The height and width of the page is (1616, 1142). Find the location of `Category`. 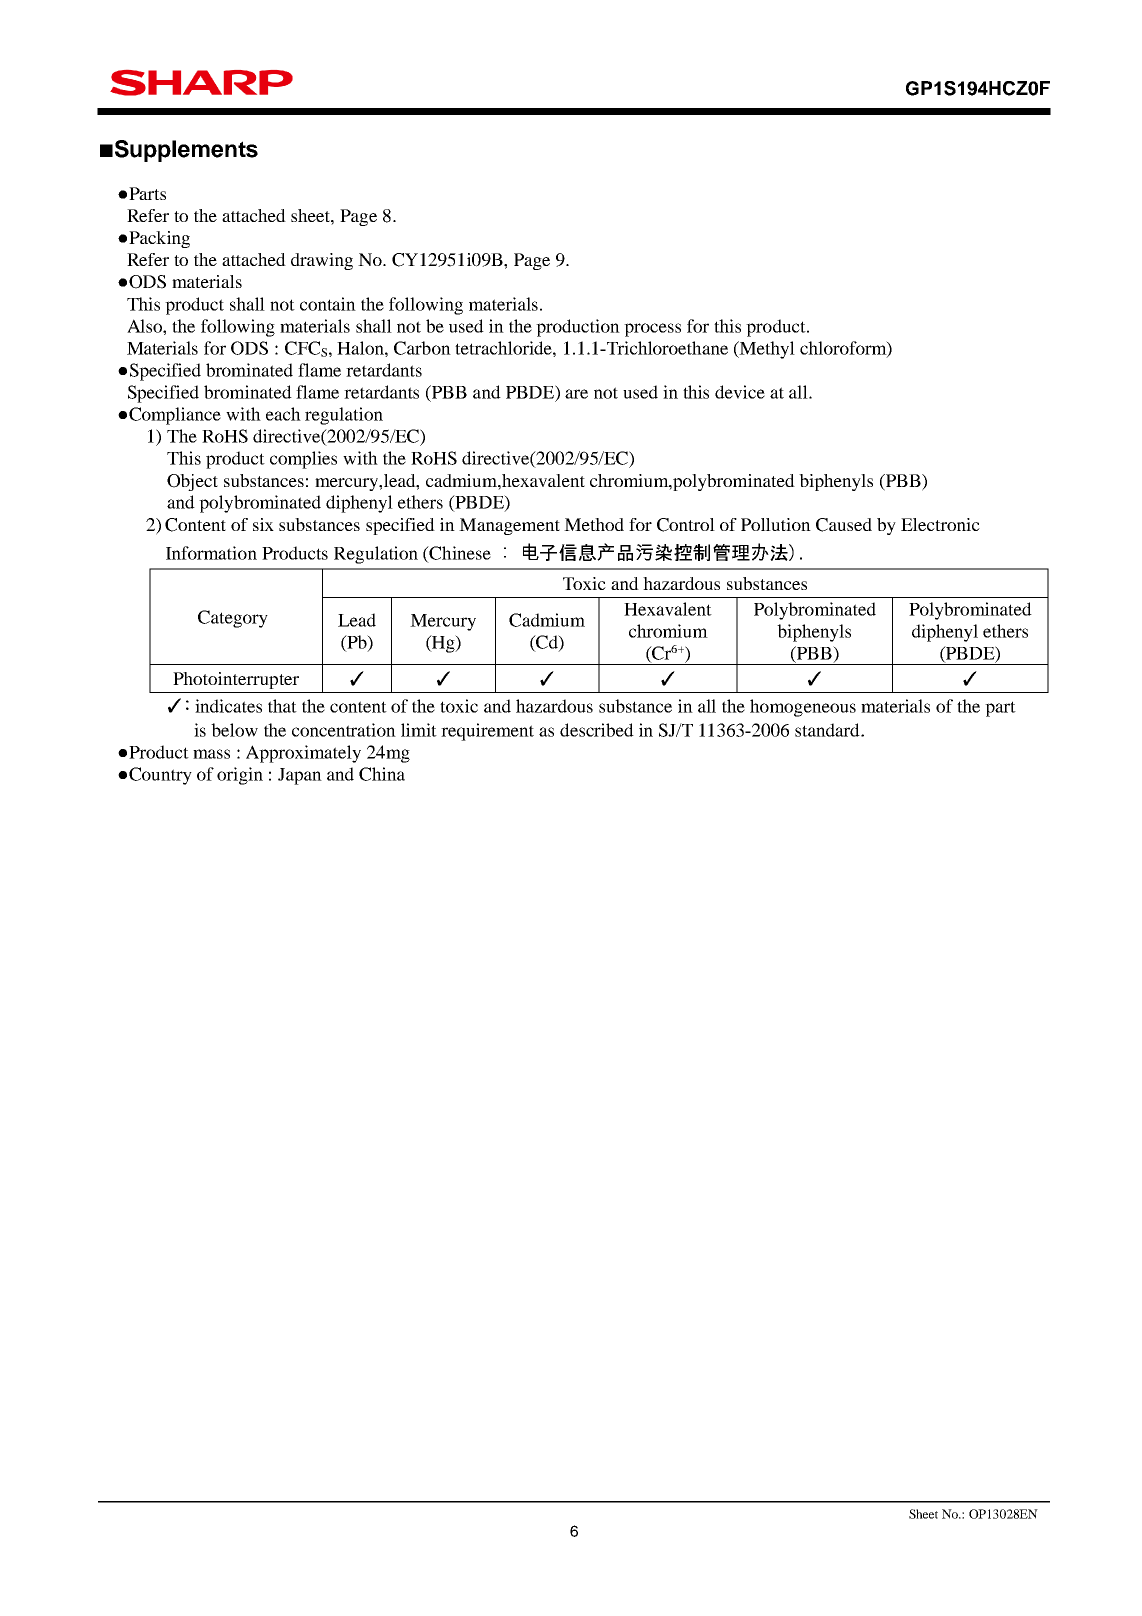

Category is located at coordinates (233, 619).
